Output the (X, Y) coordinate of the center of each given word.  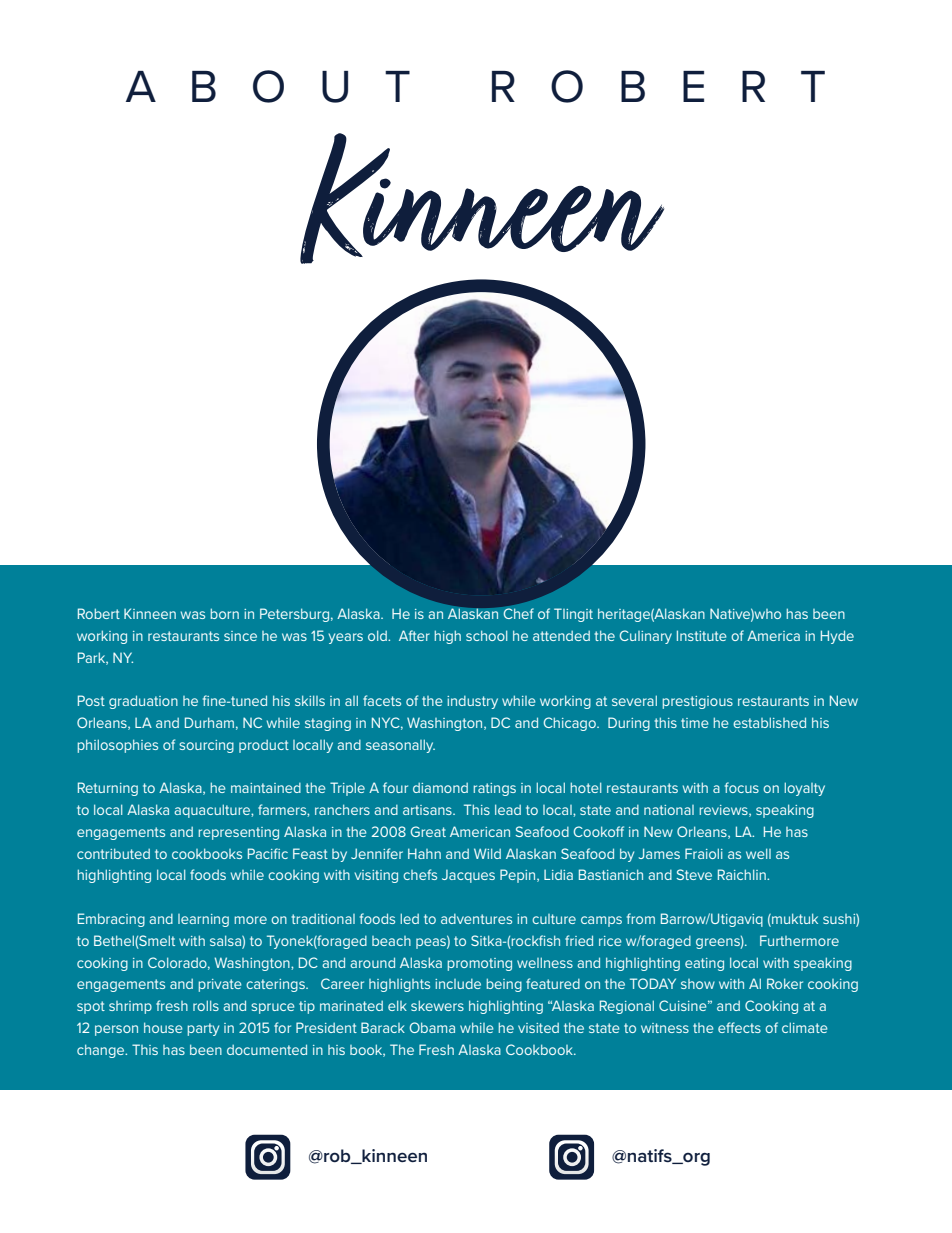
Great (428, 831)
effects (739, 1027)
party (203, 1029)
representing (238, 833)
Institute (702, 635)
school (486, 635)
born (224, 613)
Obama (432, 1027)
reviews (724, 811)
